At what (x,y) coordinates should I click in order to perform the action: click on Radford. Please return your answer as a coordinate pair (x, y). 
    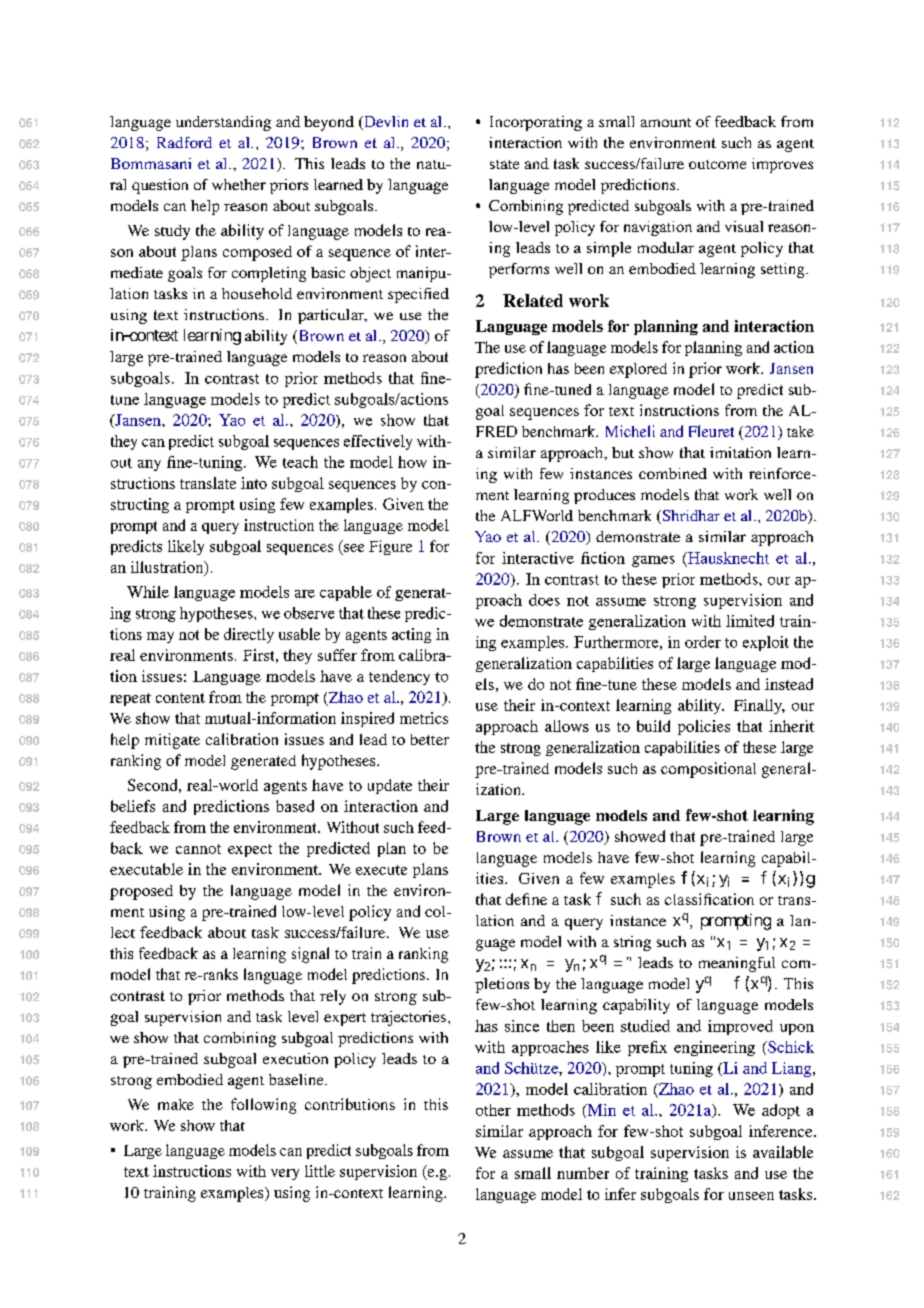
    Looking at the image, I should click on (184, 142).
